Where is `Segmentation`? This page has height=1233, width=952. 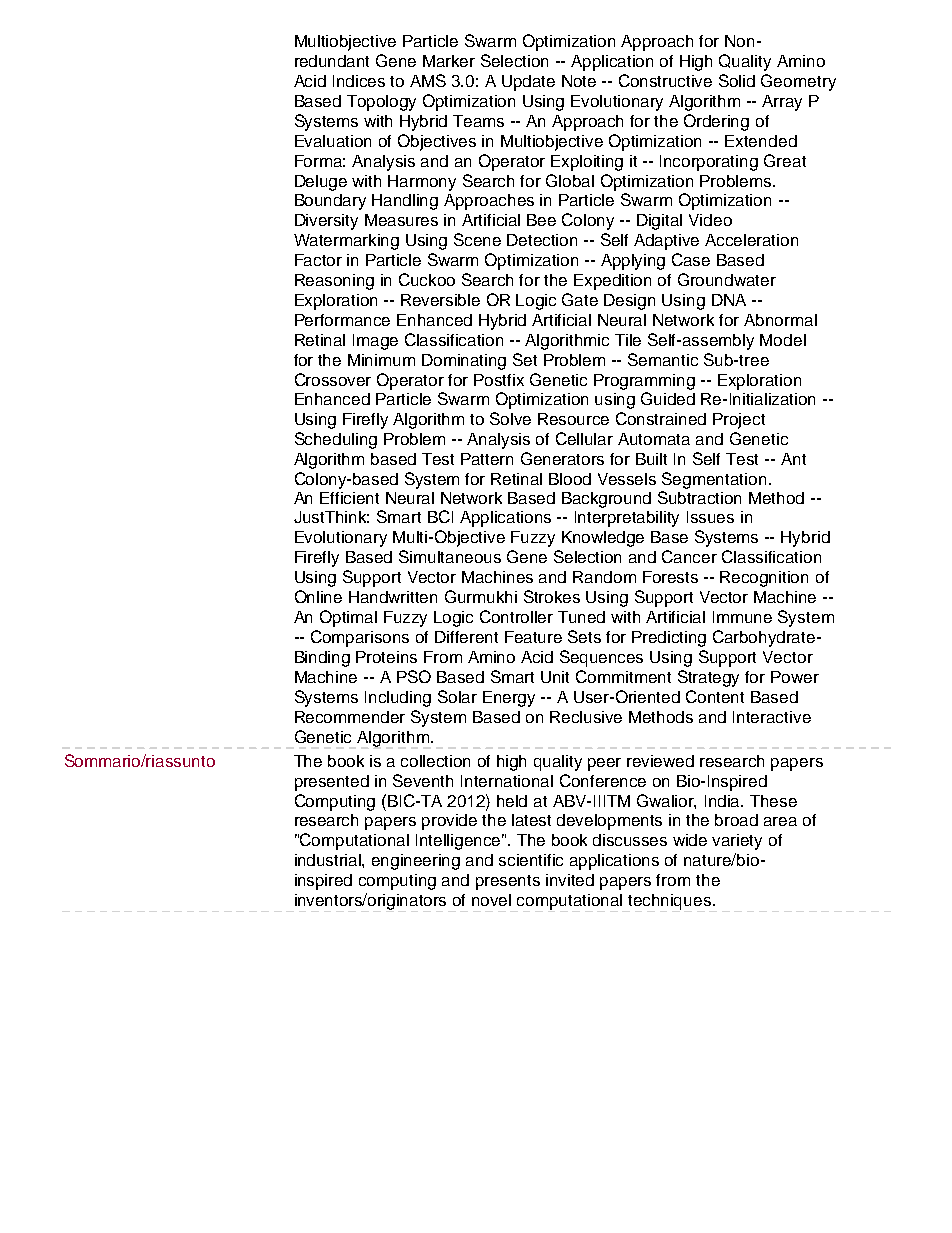
Segmentation is located at coordinates (714, 480).
